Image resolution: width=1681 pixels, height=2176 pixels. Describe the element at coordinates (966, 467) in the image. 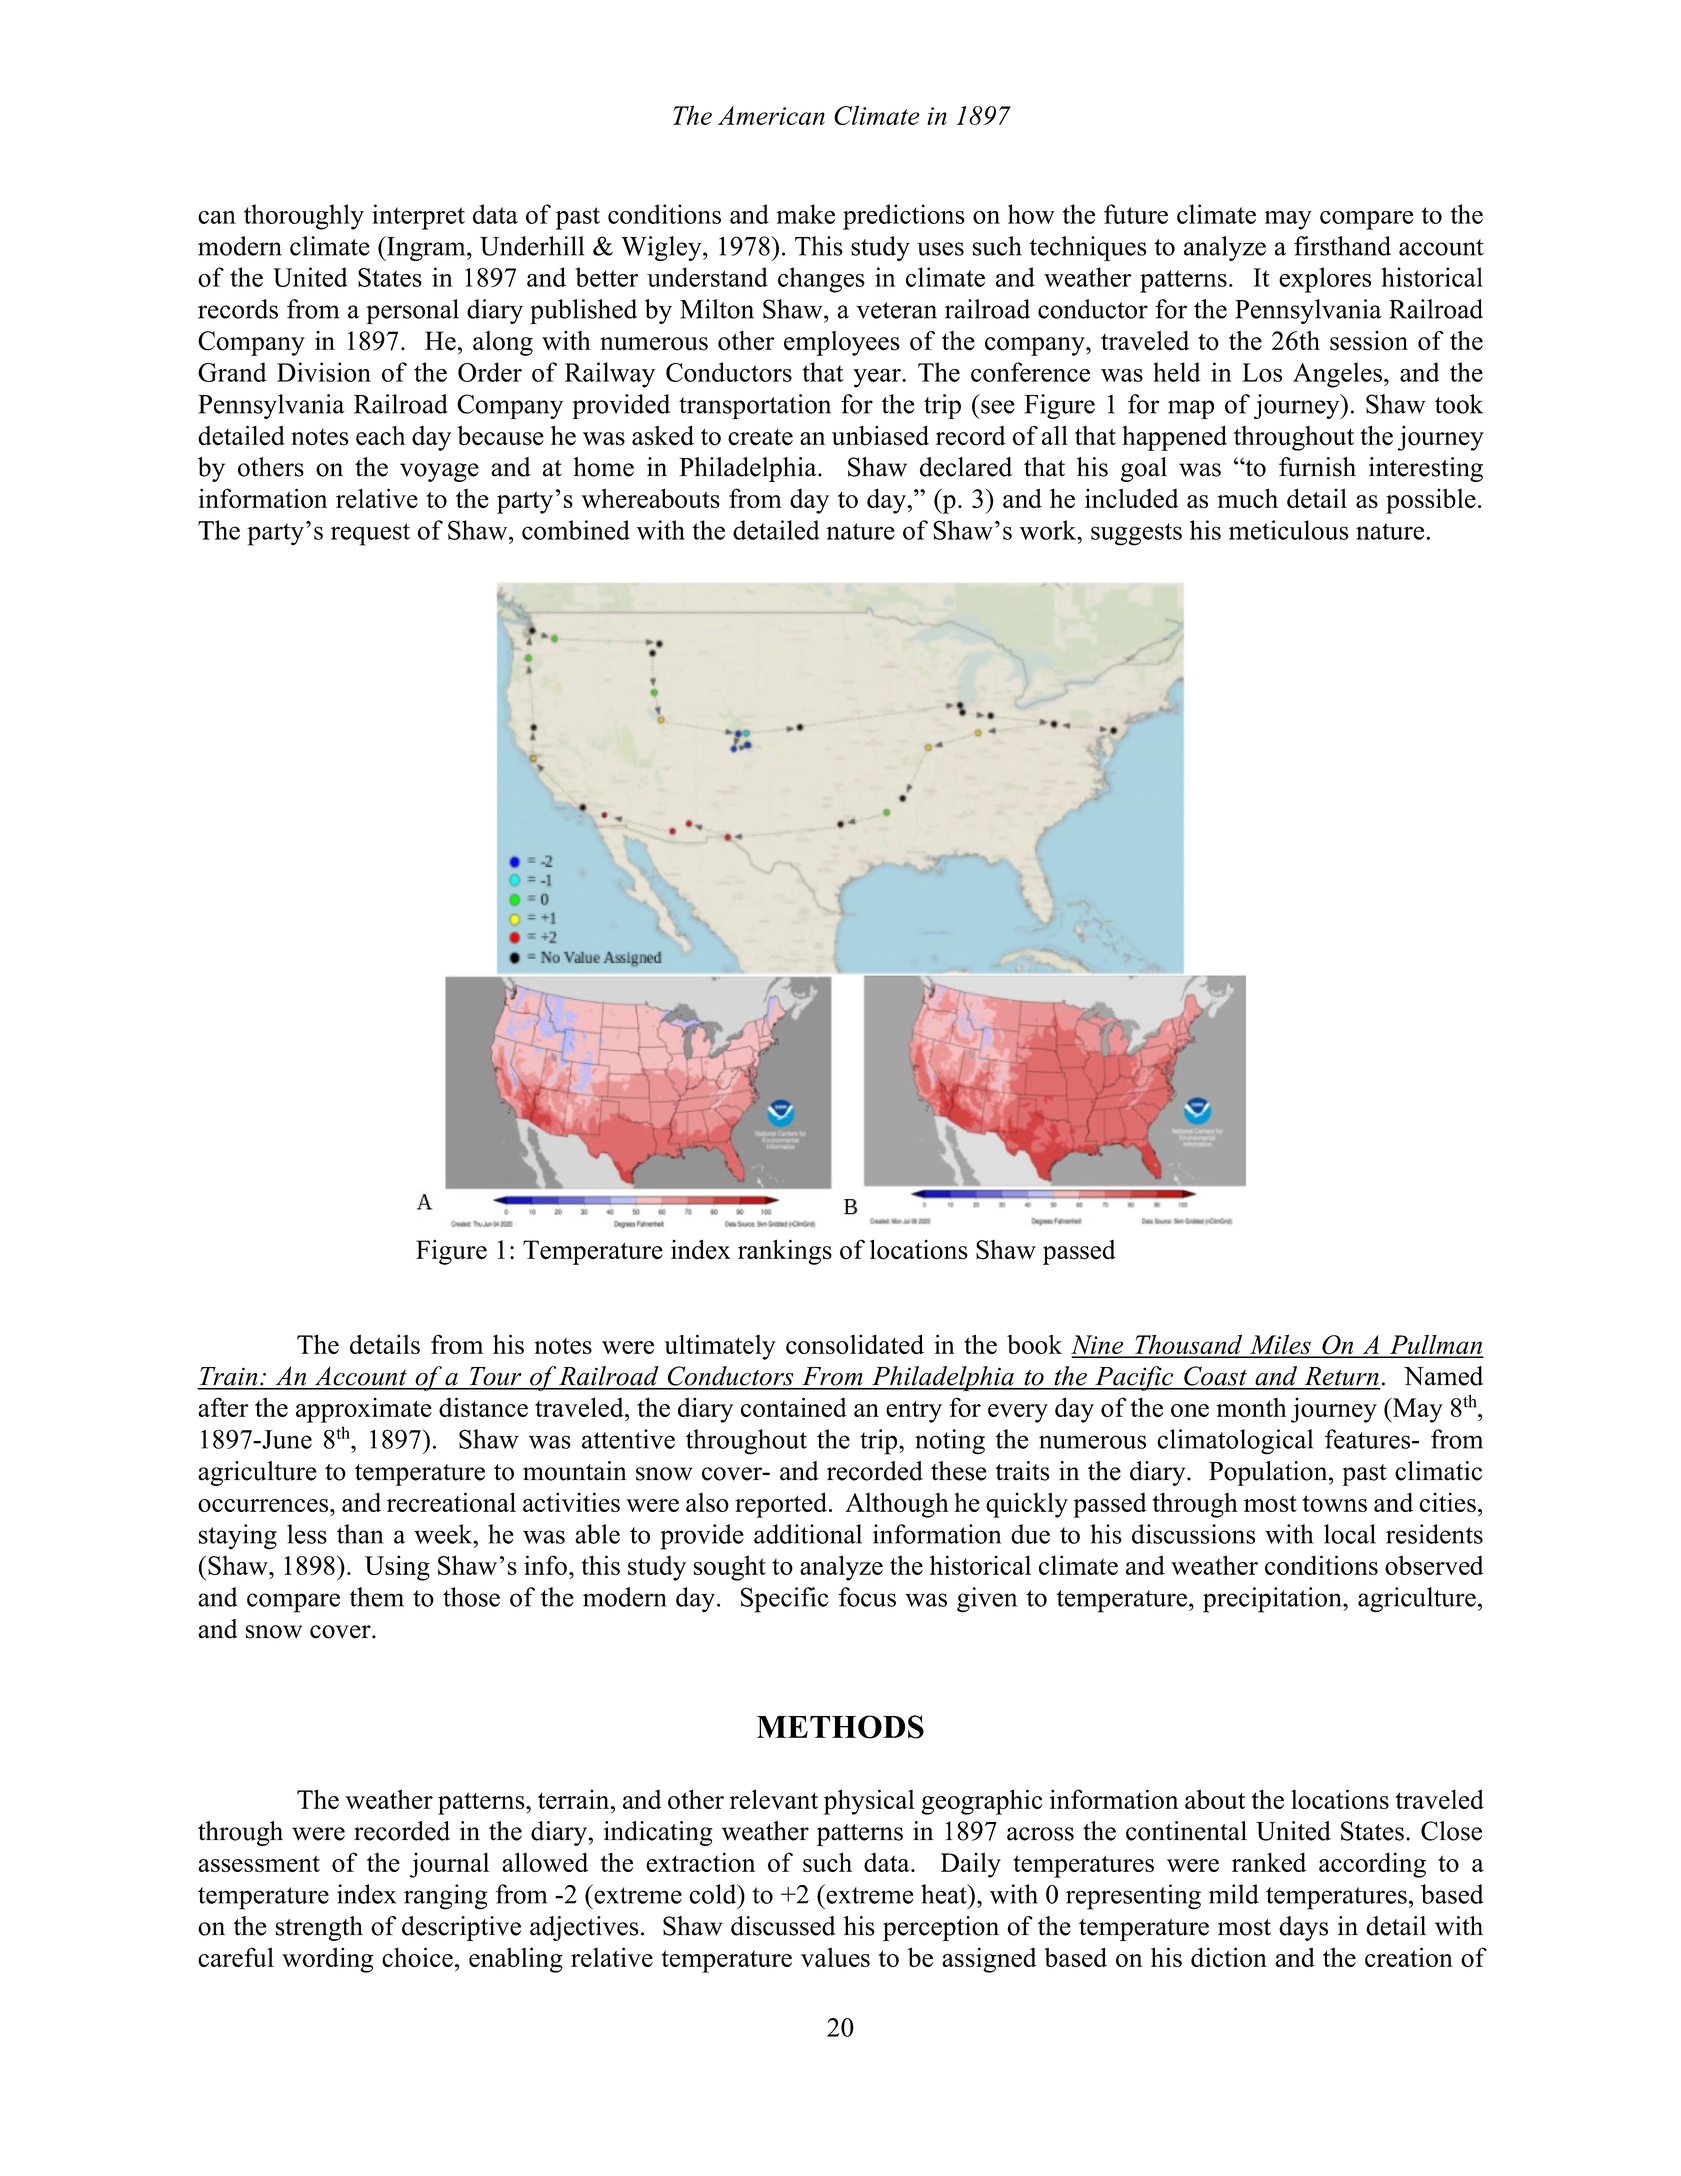

I see `declared` at that location.
